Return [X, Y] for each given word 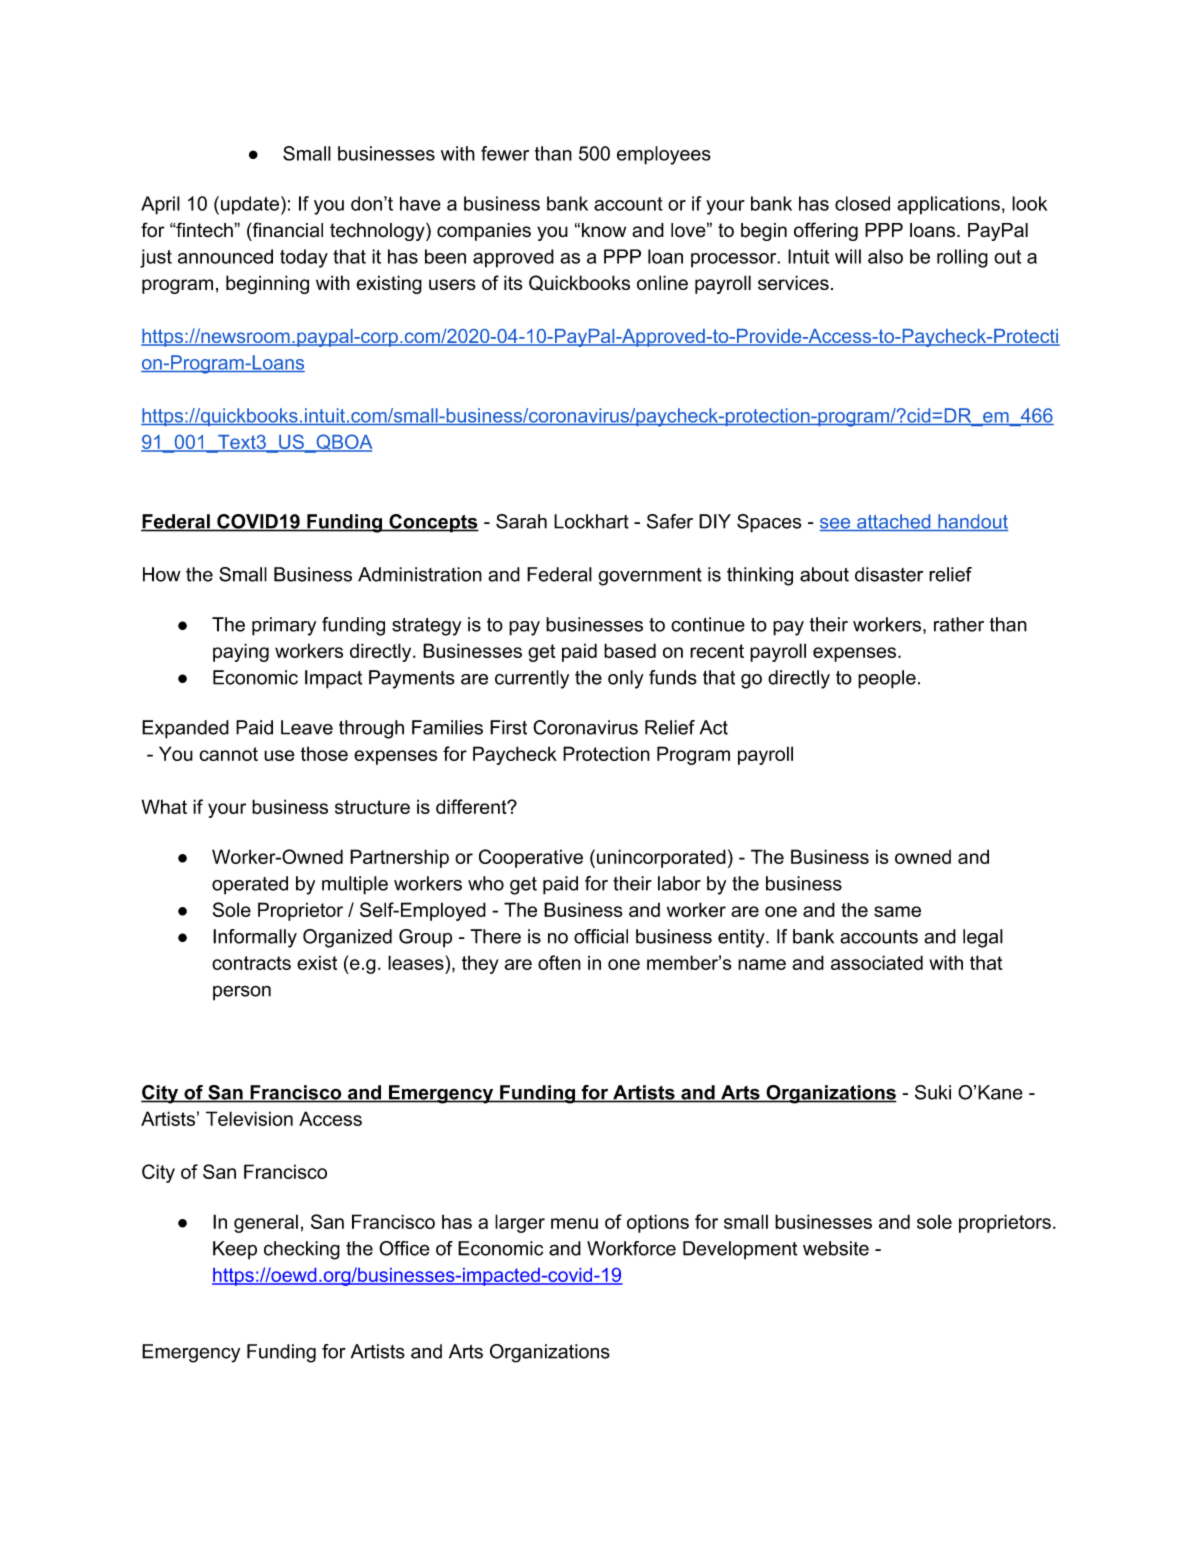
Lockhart [591, 521]
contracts [251, 963]
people [887, 679]
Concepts [433, 523]
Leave [307, 727]
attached [894, 522]
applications [948, 205]
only [626, 679]
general [266, 1223]
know [604, 230]
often [559, 962]
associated [877, 962]
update [250, 205]
